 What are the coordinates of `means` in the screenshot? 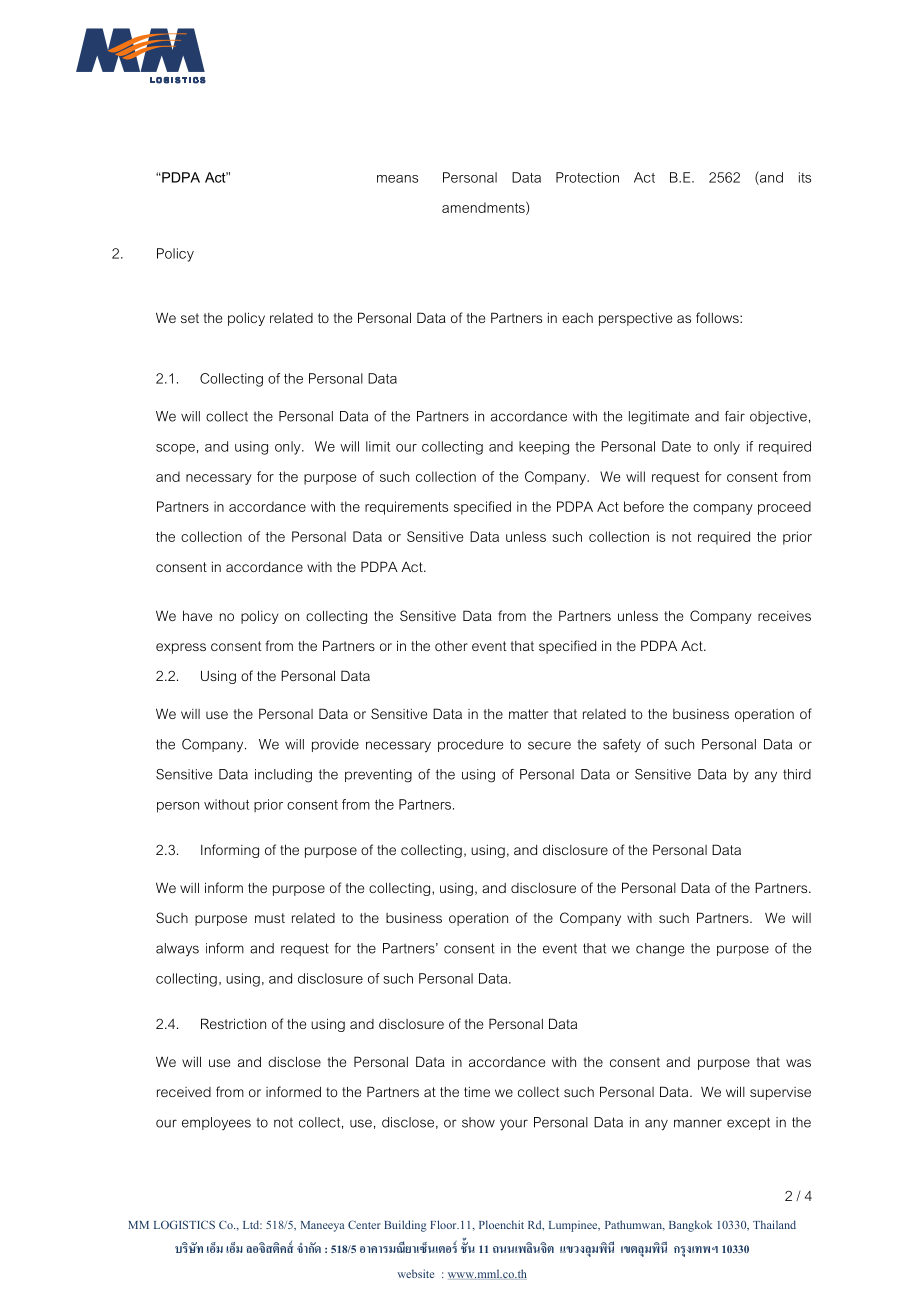 It's located at (397, 179).
